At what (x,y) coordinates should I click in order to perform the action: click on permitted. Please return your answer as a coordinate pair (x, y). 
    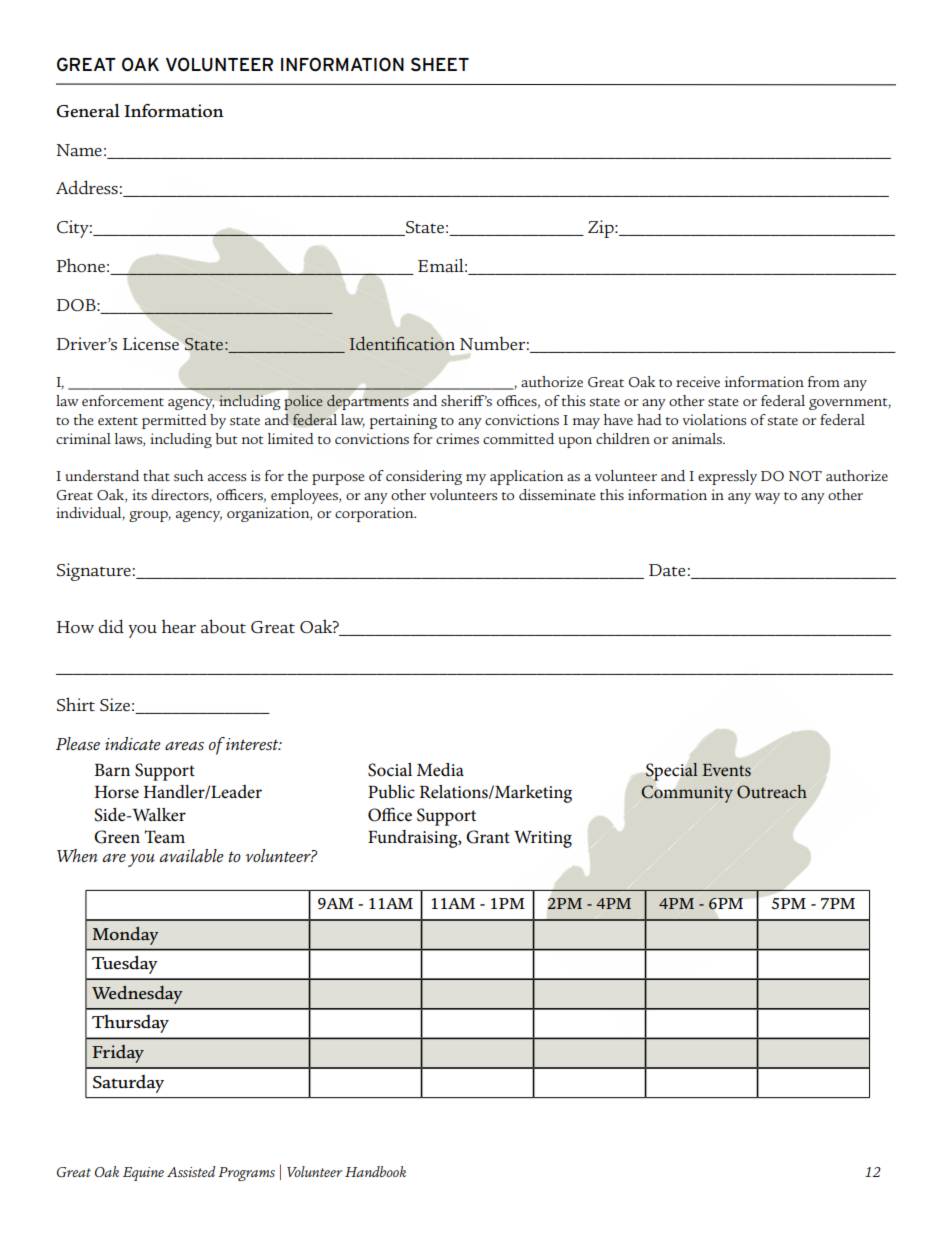
    Looking at the image, I should click on (174, 421).
